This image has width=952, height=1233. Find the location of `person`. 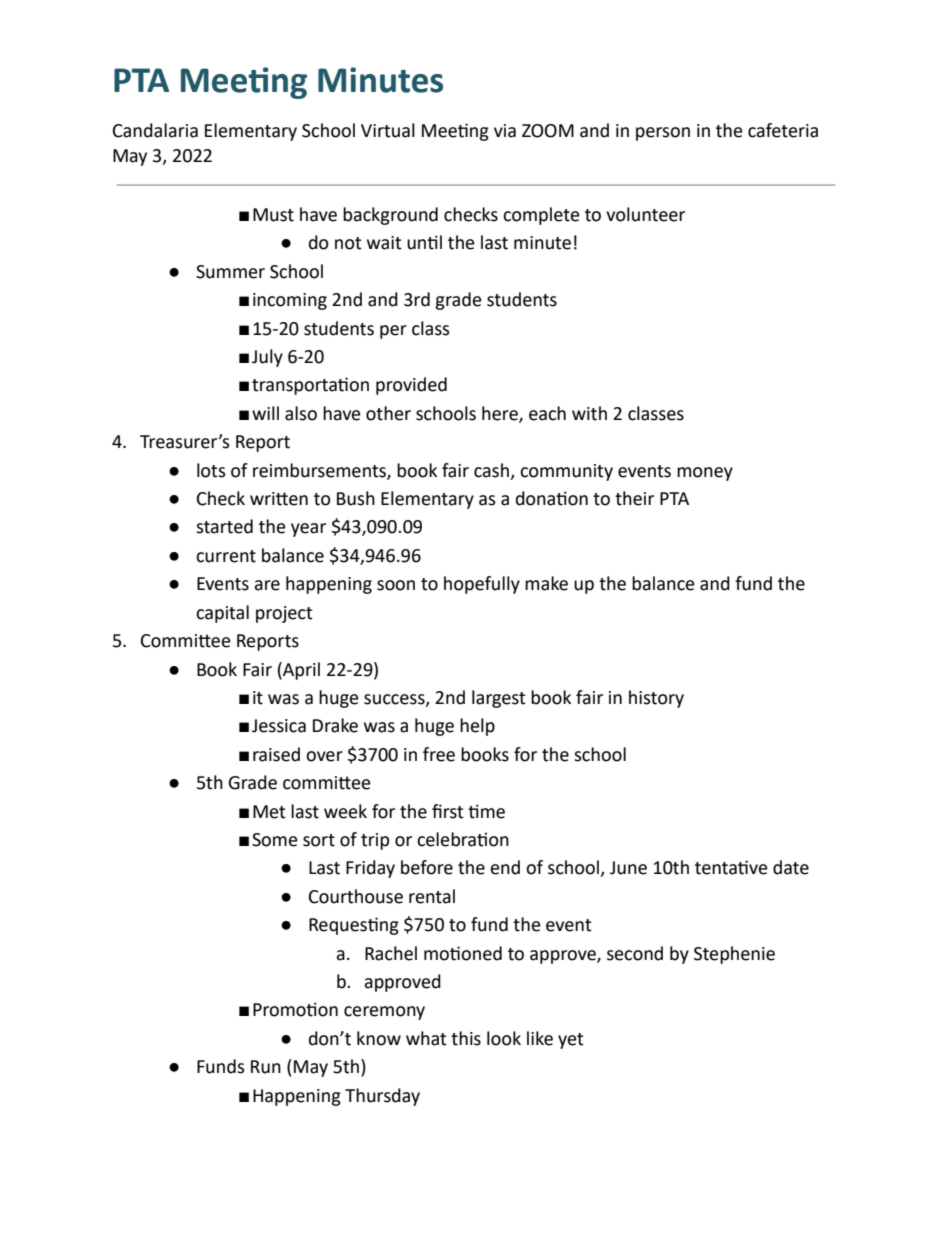

person is located at coordinates (663, 134).
